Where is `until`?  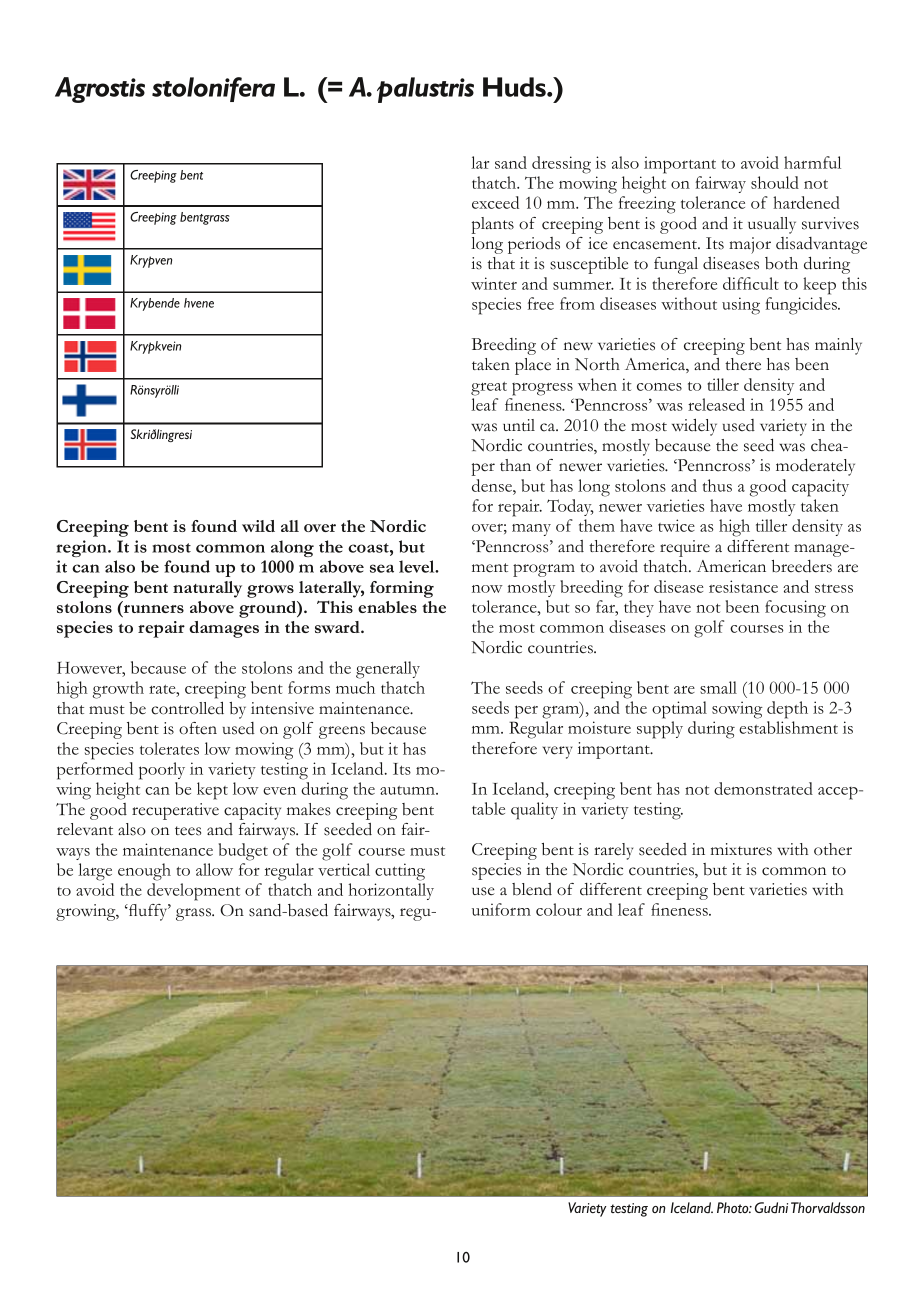
until is located at coordinates (519, 425).
